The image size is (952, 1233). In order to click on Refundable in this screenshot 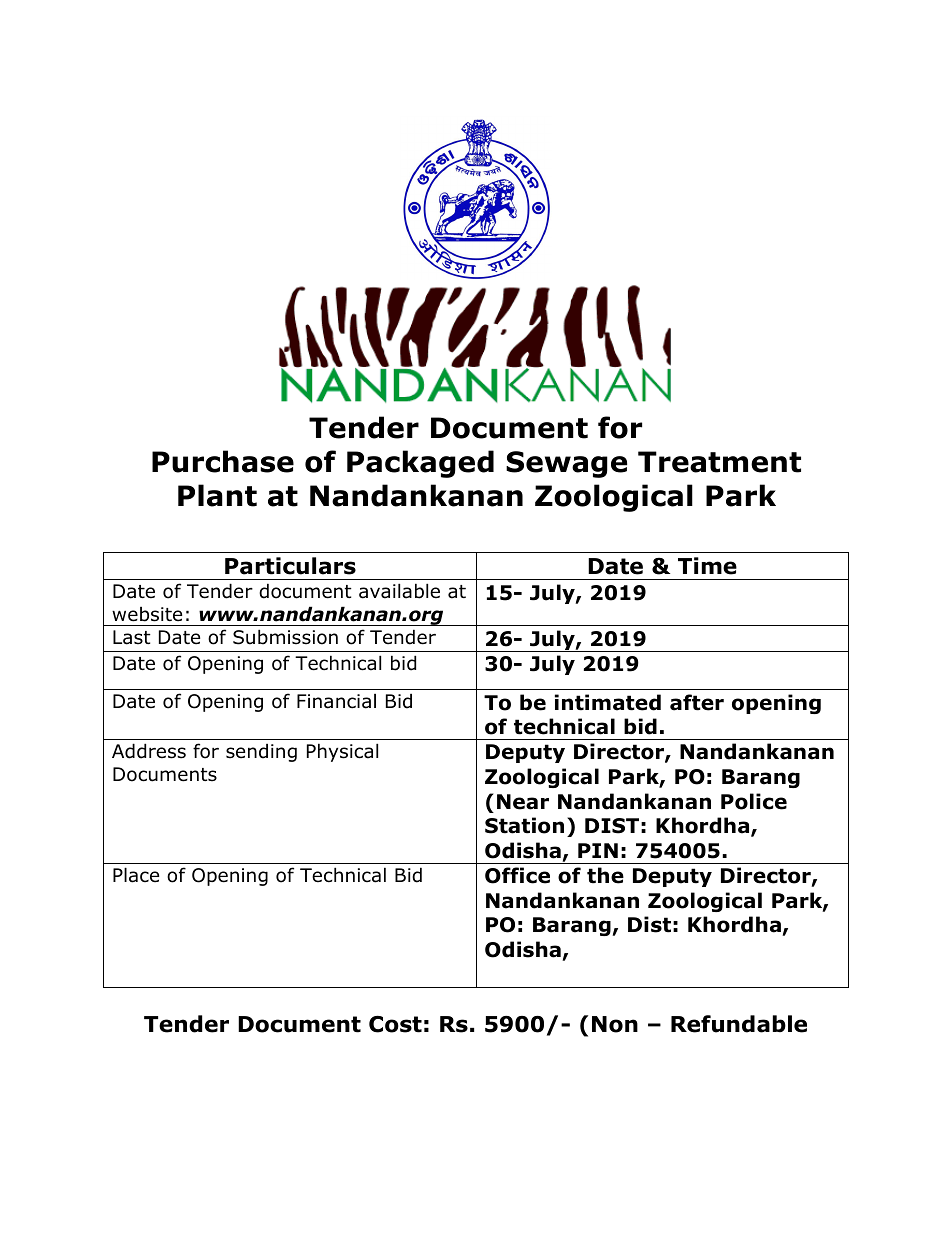, I will do `click(739, 1024)`.
